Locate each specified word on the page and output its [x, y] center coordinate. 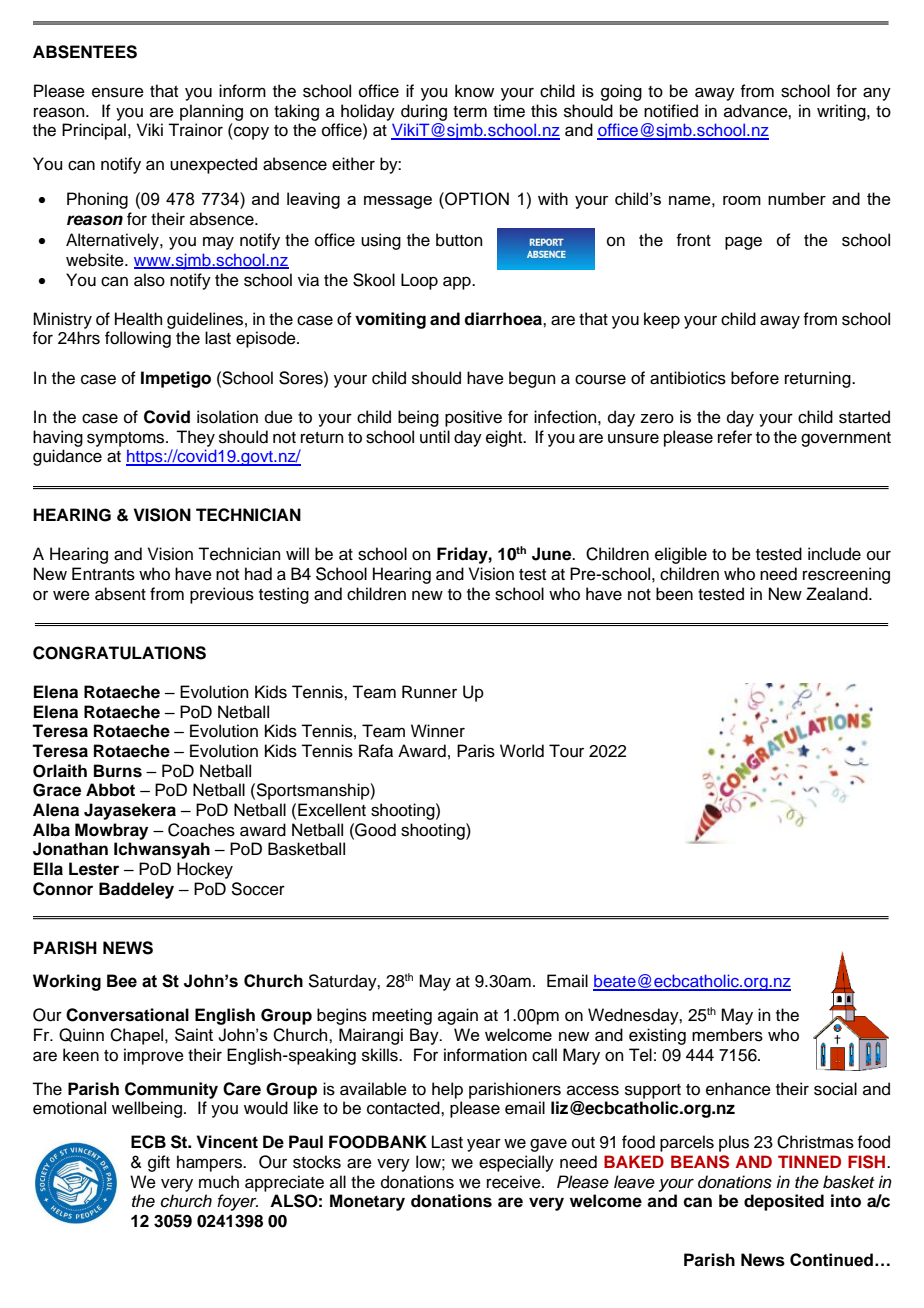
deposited [784, 1202]
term [470, 112]
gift [159, 1163]
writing [842, 112]
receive [515, 1182]
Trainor [195, 130]
